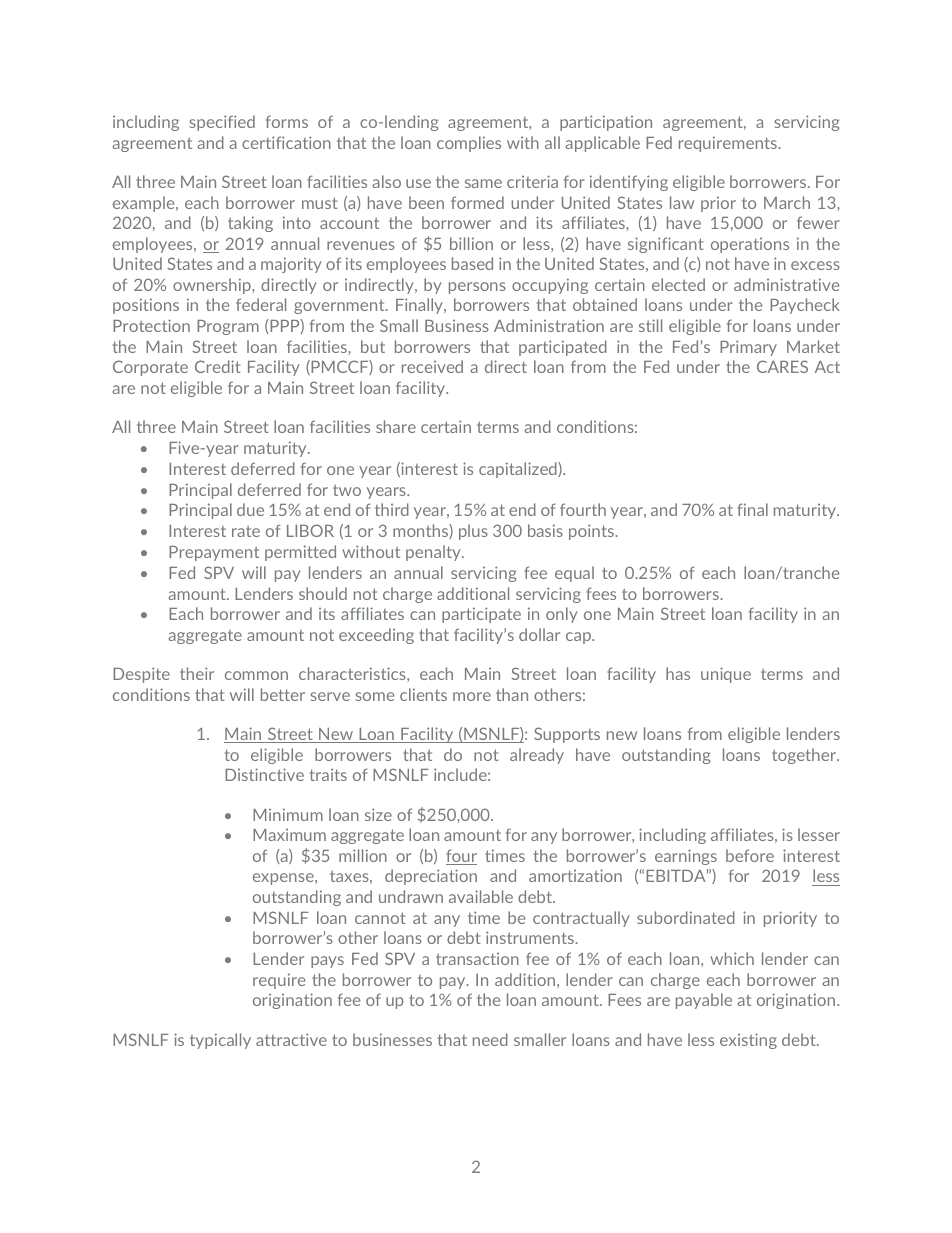 The image size is (952, 1233). Describe the element at coordinates (787, 202) in the screenshot. I see `March` at that location.
